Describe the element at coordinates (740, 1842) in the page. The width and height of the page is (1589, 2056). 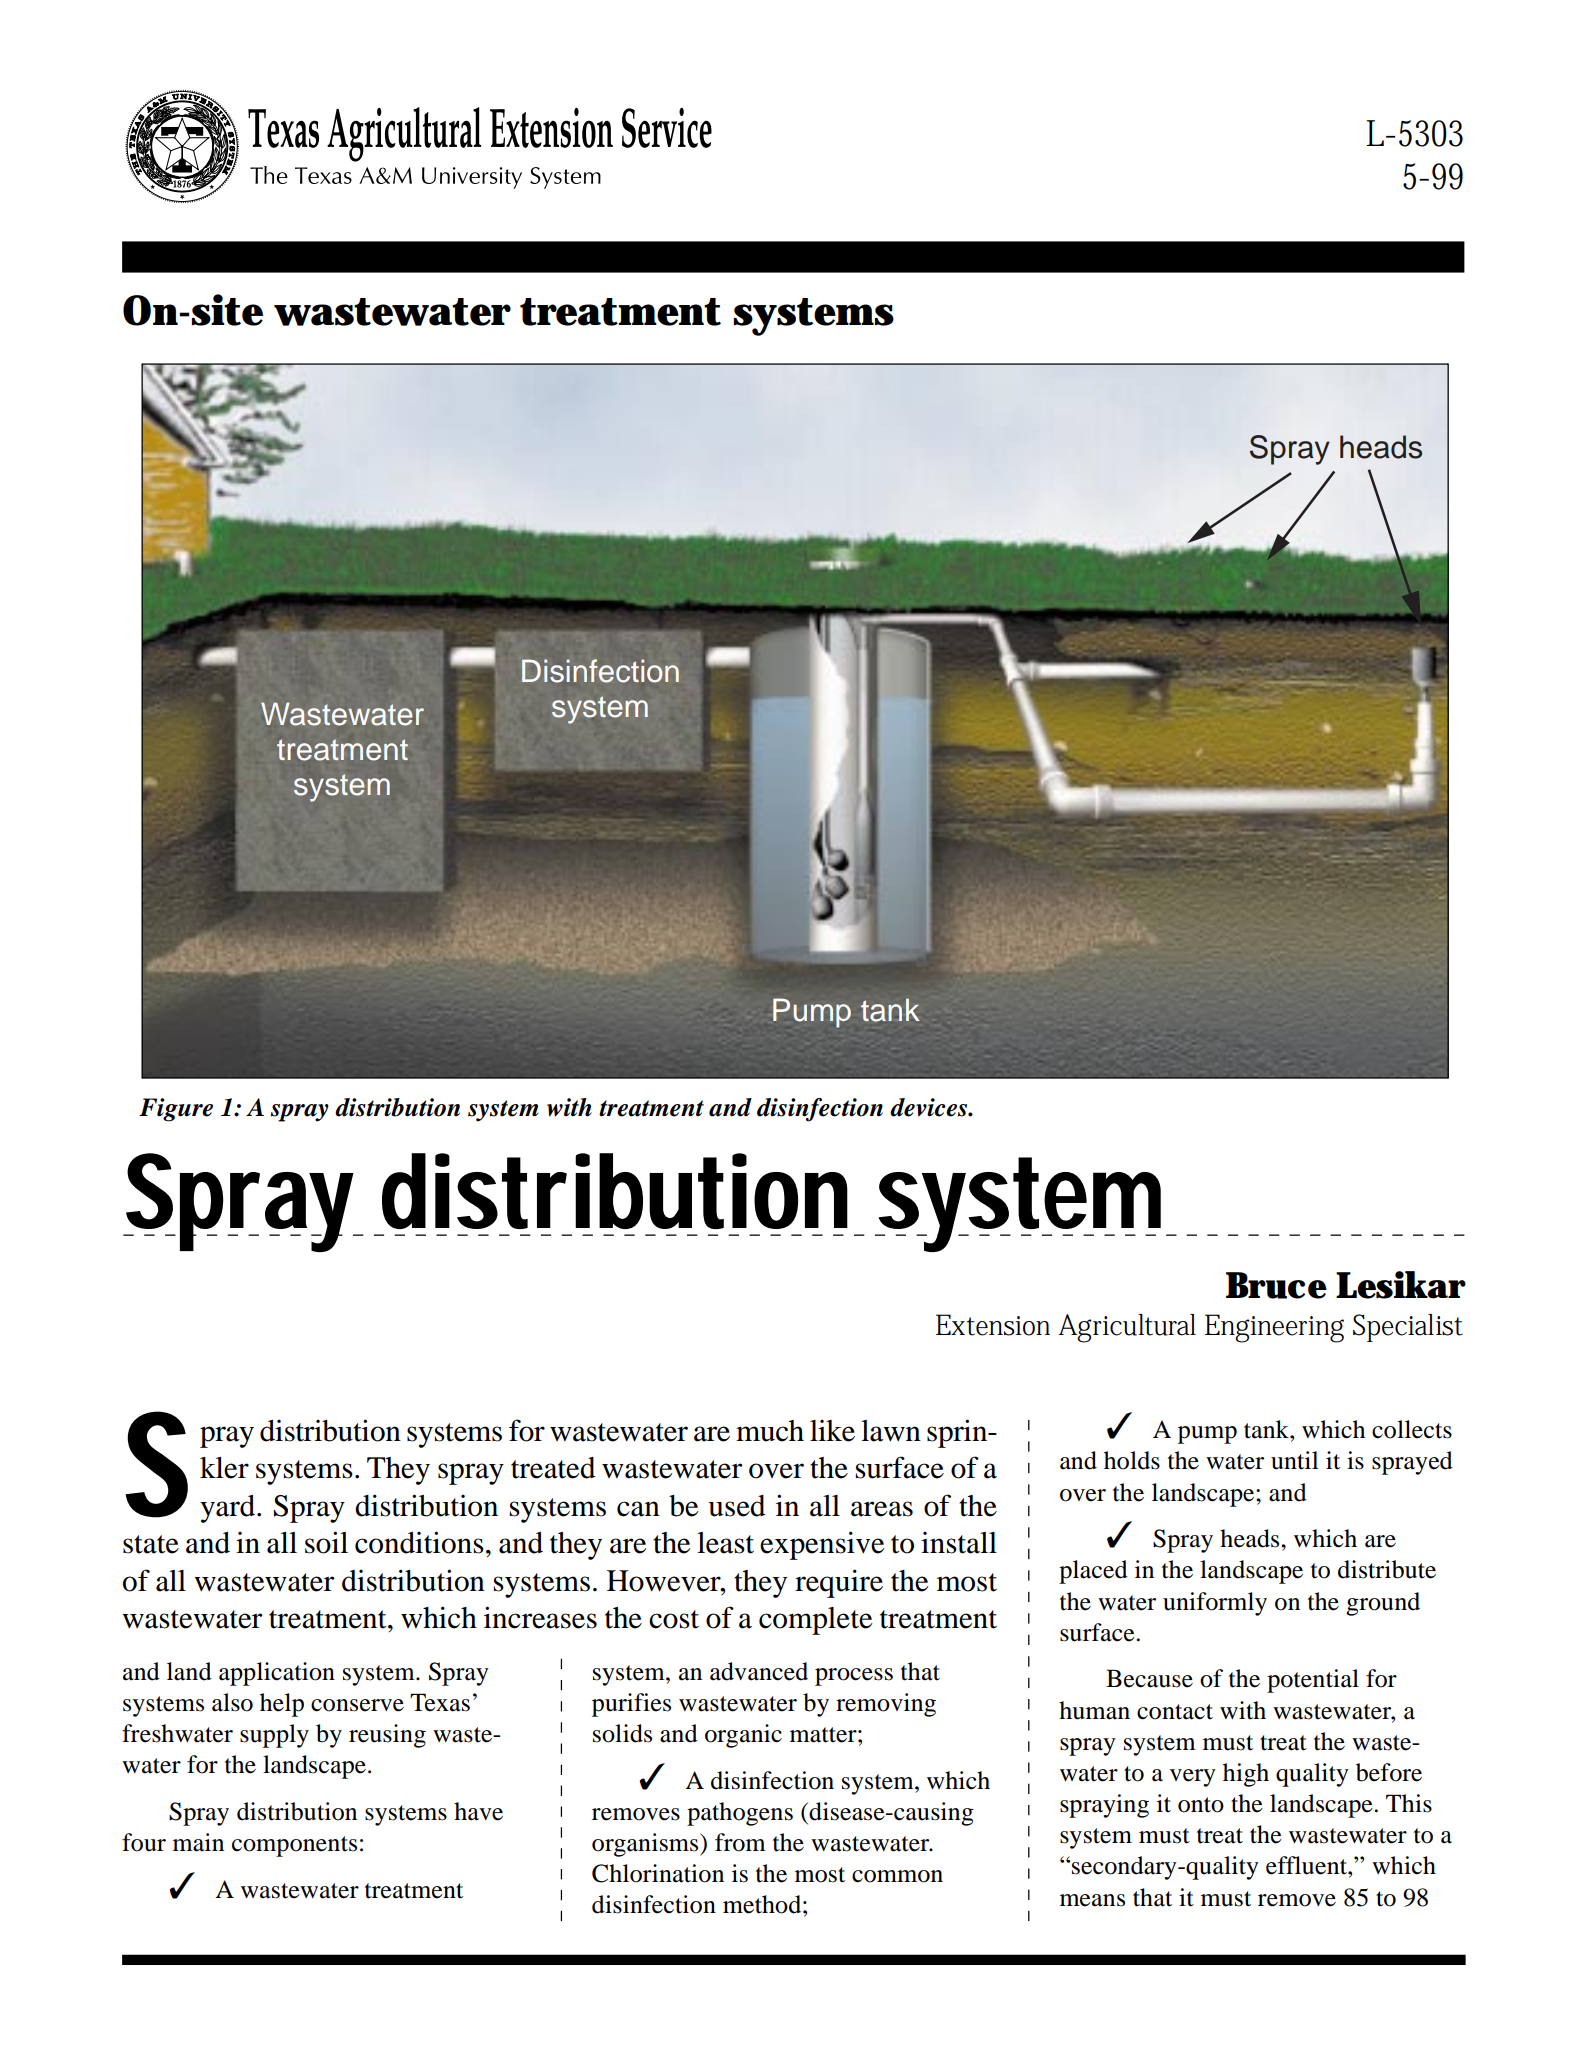
I see `from` at that location.
